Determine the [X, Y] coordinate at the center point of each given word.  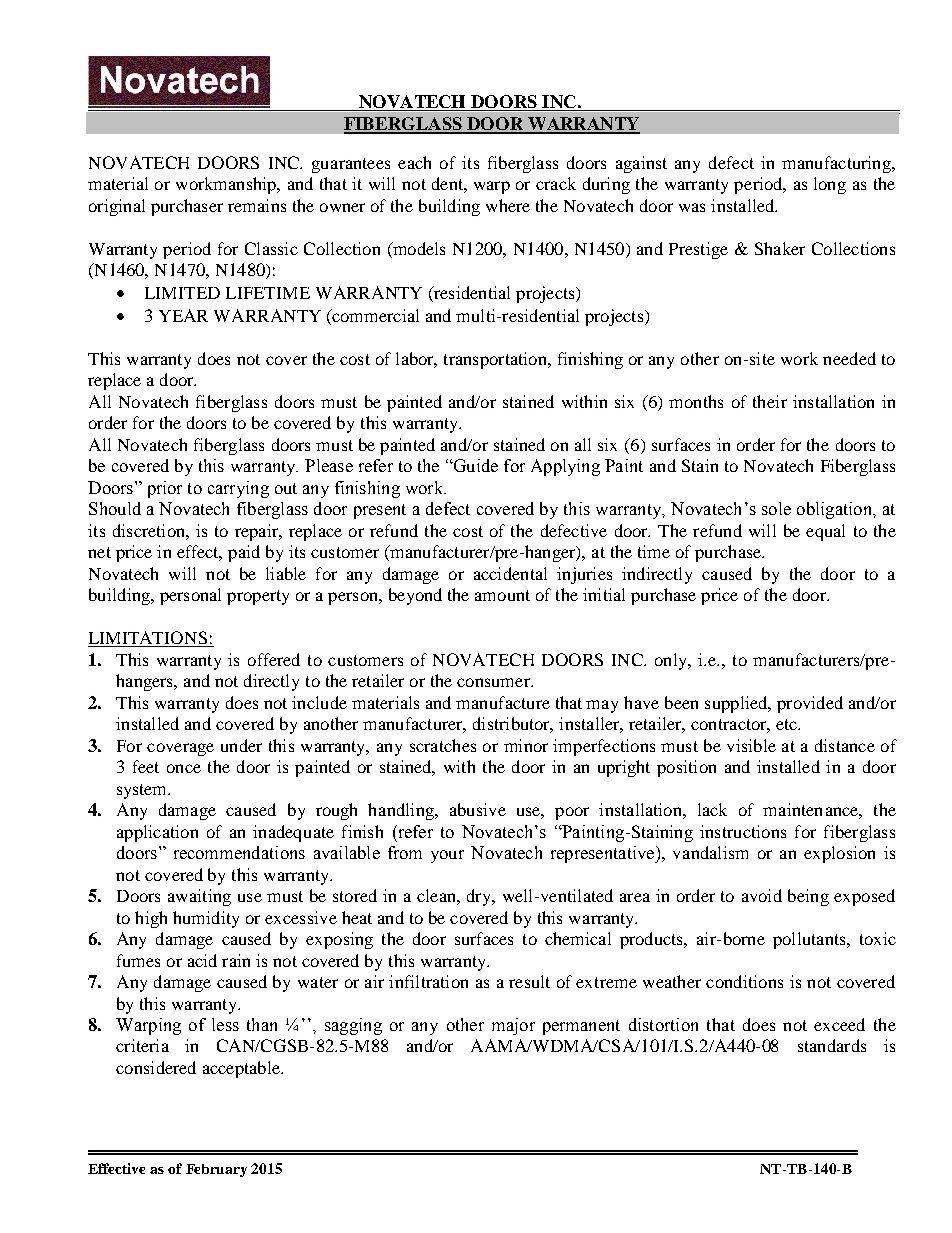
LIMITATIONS [149, 639]
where [508, 205]
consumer [494, 682]
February [216, 1170]
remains [257, 205]
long [830, 185]
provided [810, 704]
